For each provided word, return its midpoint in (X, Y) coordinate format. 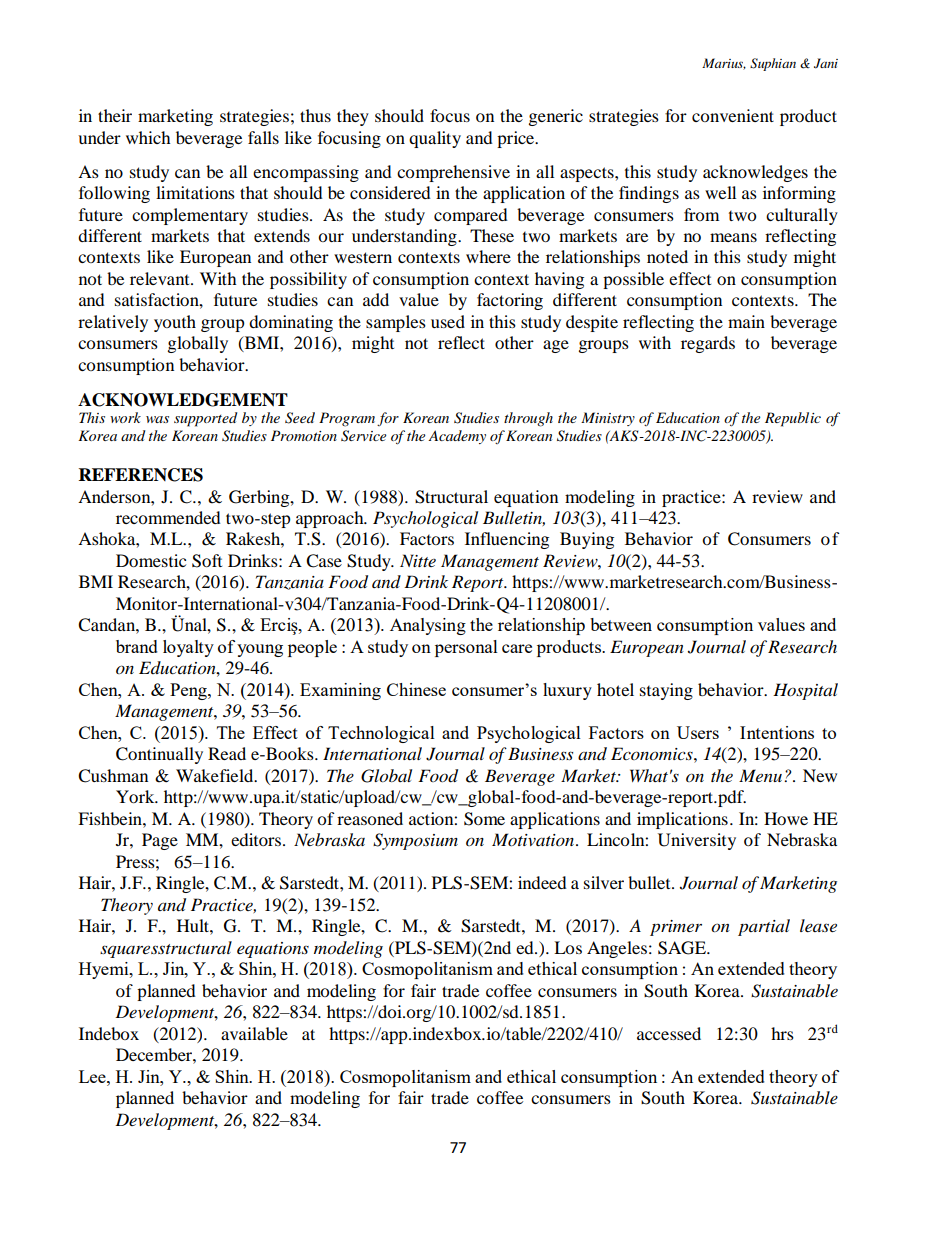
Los (568, 947)
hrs (782, 1033)
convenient (733, 115)
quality (435, 139)
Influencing (507, 540)
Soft (207, 561)
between (621, 624)
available (254, 1033)
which (148, 137)
